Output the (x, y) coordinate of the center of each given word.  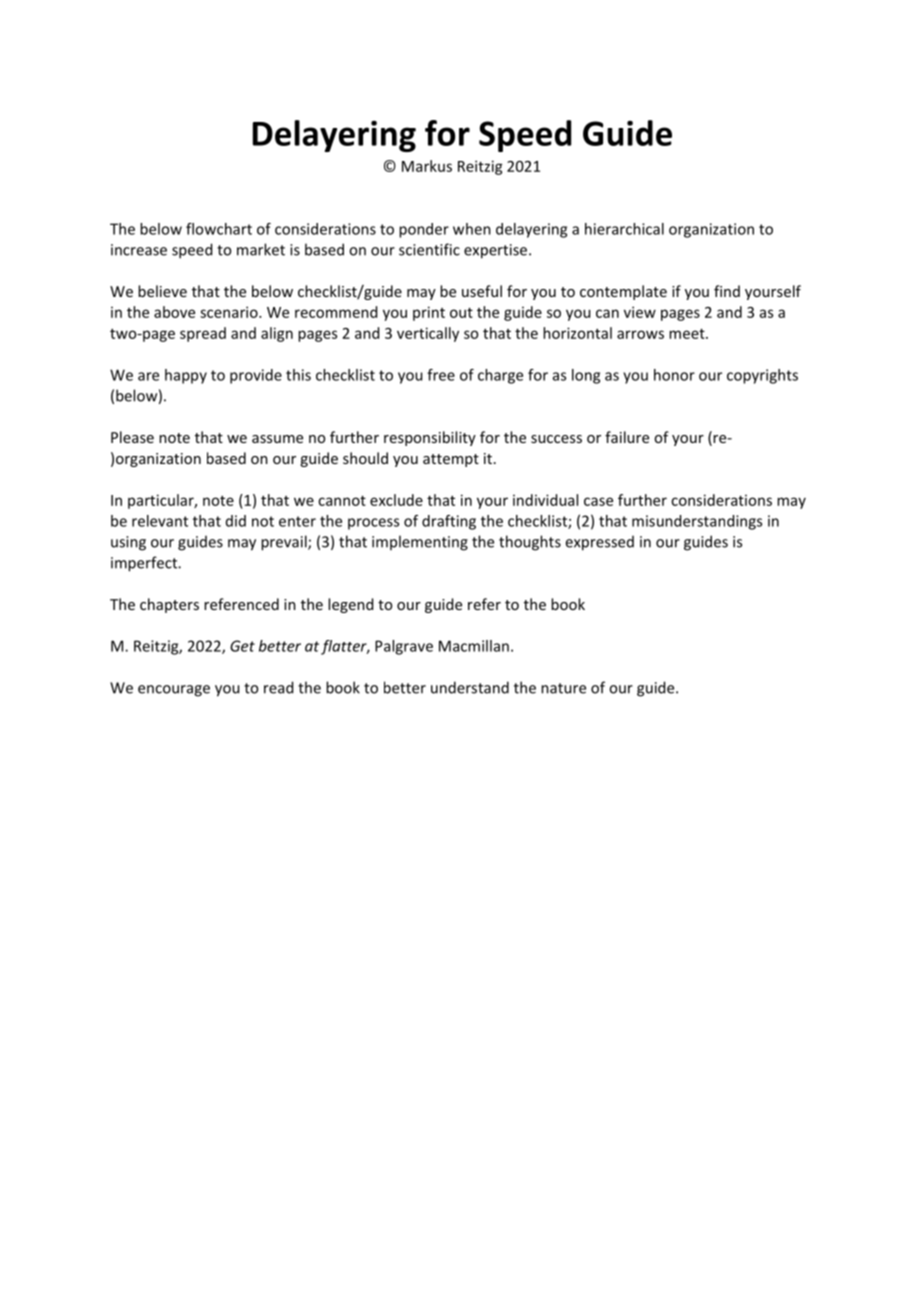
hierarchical (624, 229)
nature (563, 688)
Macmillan (474, 646)
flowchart (219, 229)
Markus (427, 166)
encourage (174, 691)
